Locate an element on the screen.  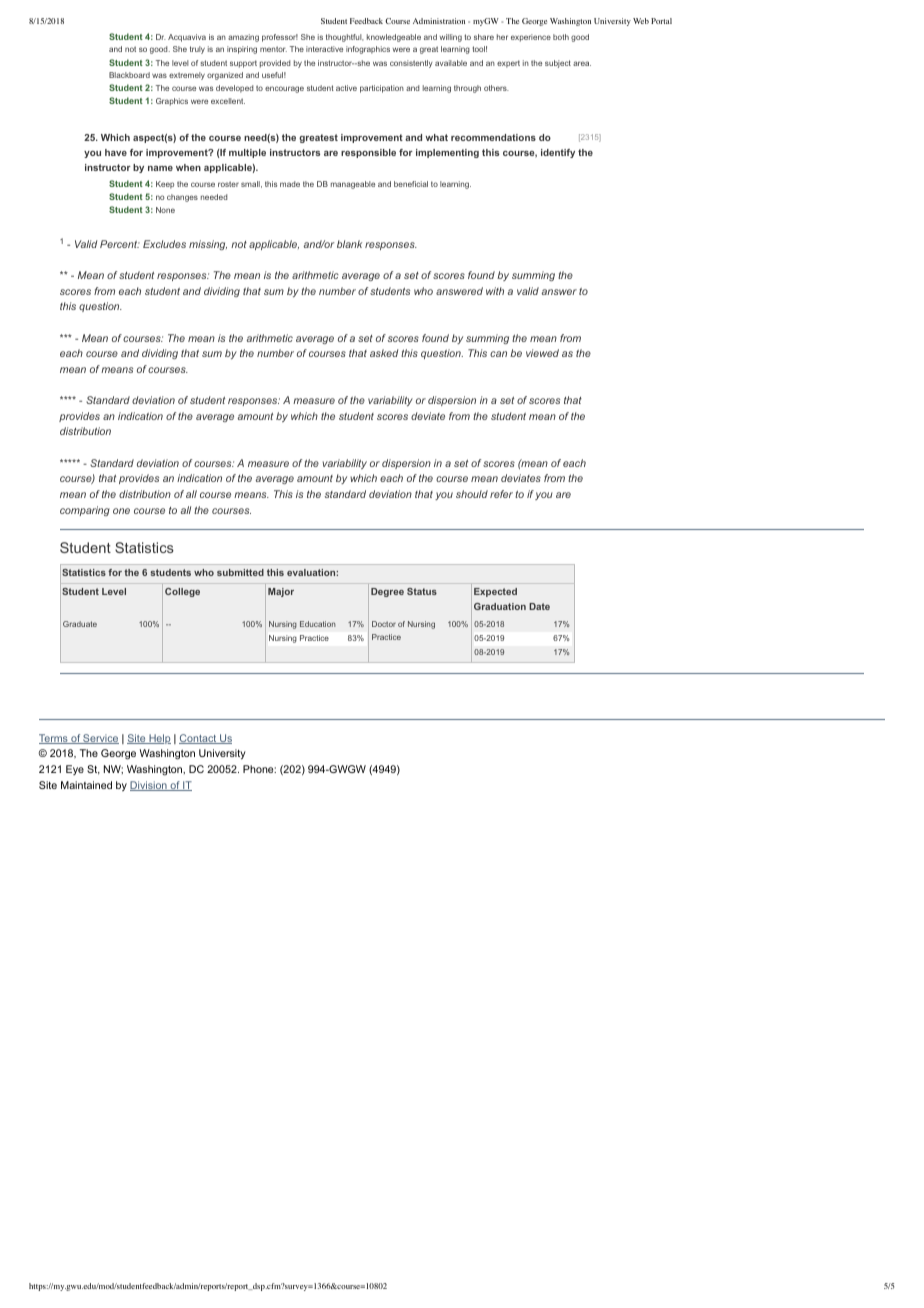
both is located at coordinates (561, 37).
